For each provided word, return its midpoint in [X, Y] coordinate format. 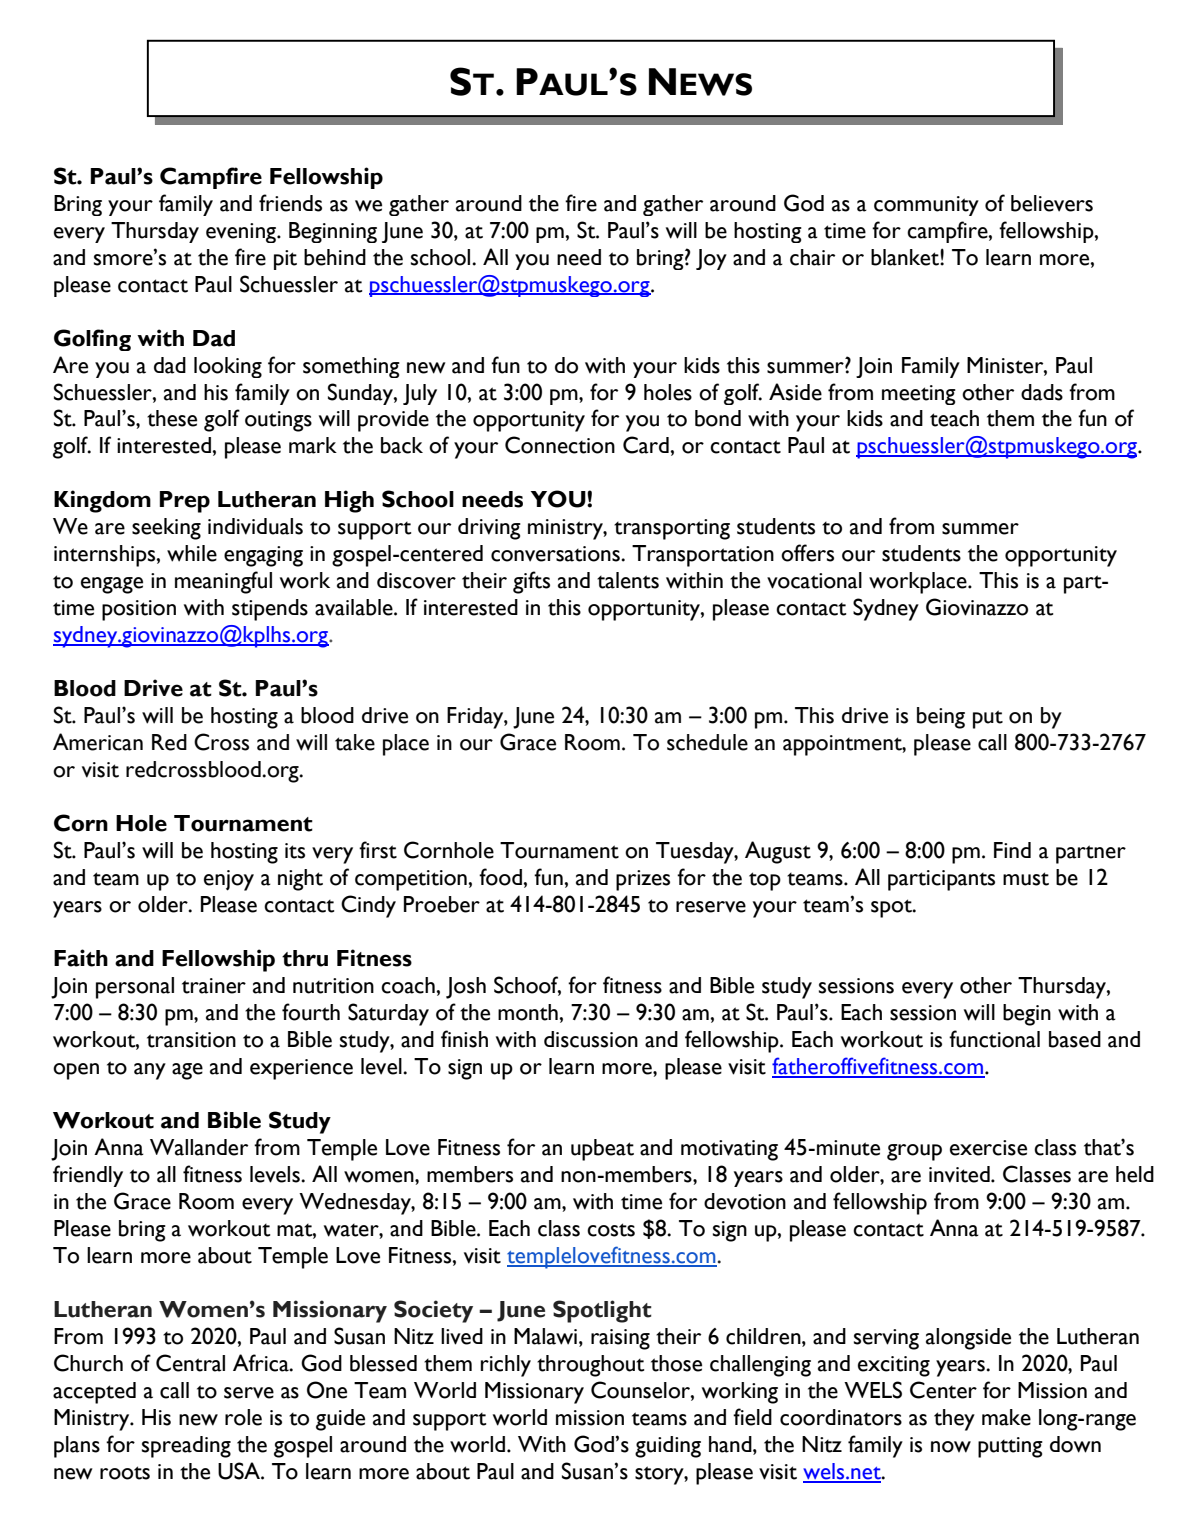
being [941, 718]
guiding [668, 1447]
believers [1052, 203]
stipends [270, 610]
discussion [591, 1039]
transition [191, 1040]
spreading [186, 1447]
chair [812, 257]
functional [994, 1039]
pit [285, 260]
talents [628, 580]
